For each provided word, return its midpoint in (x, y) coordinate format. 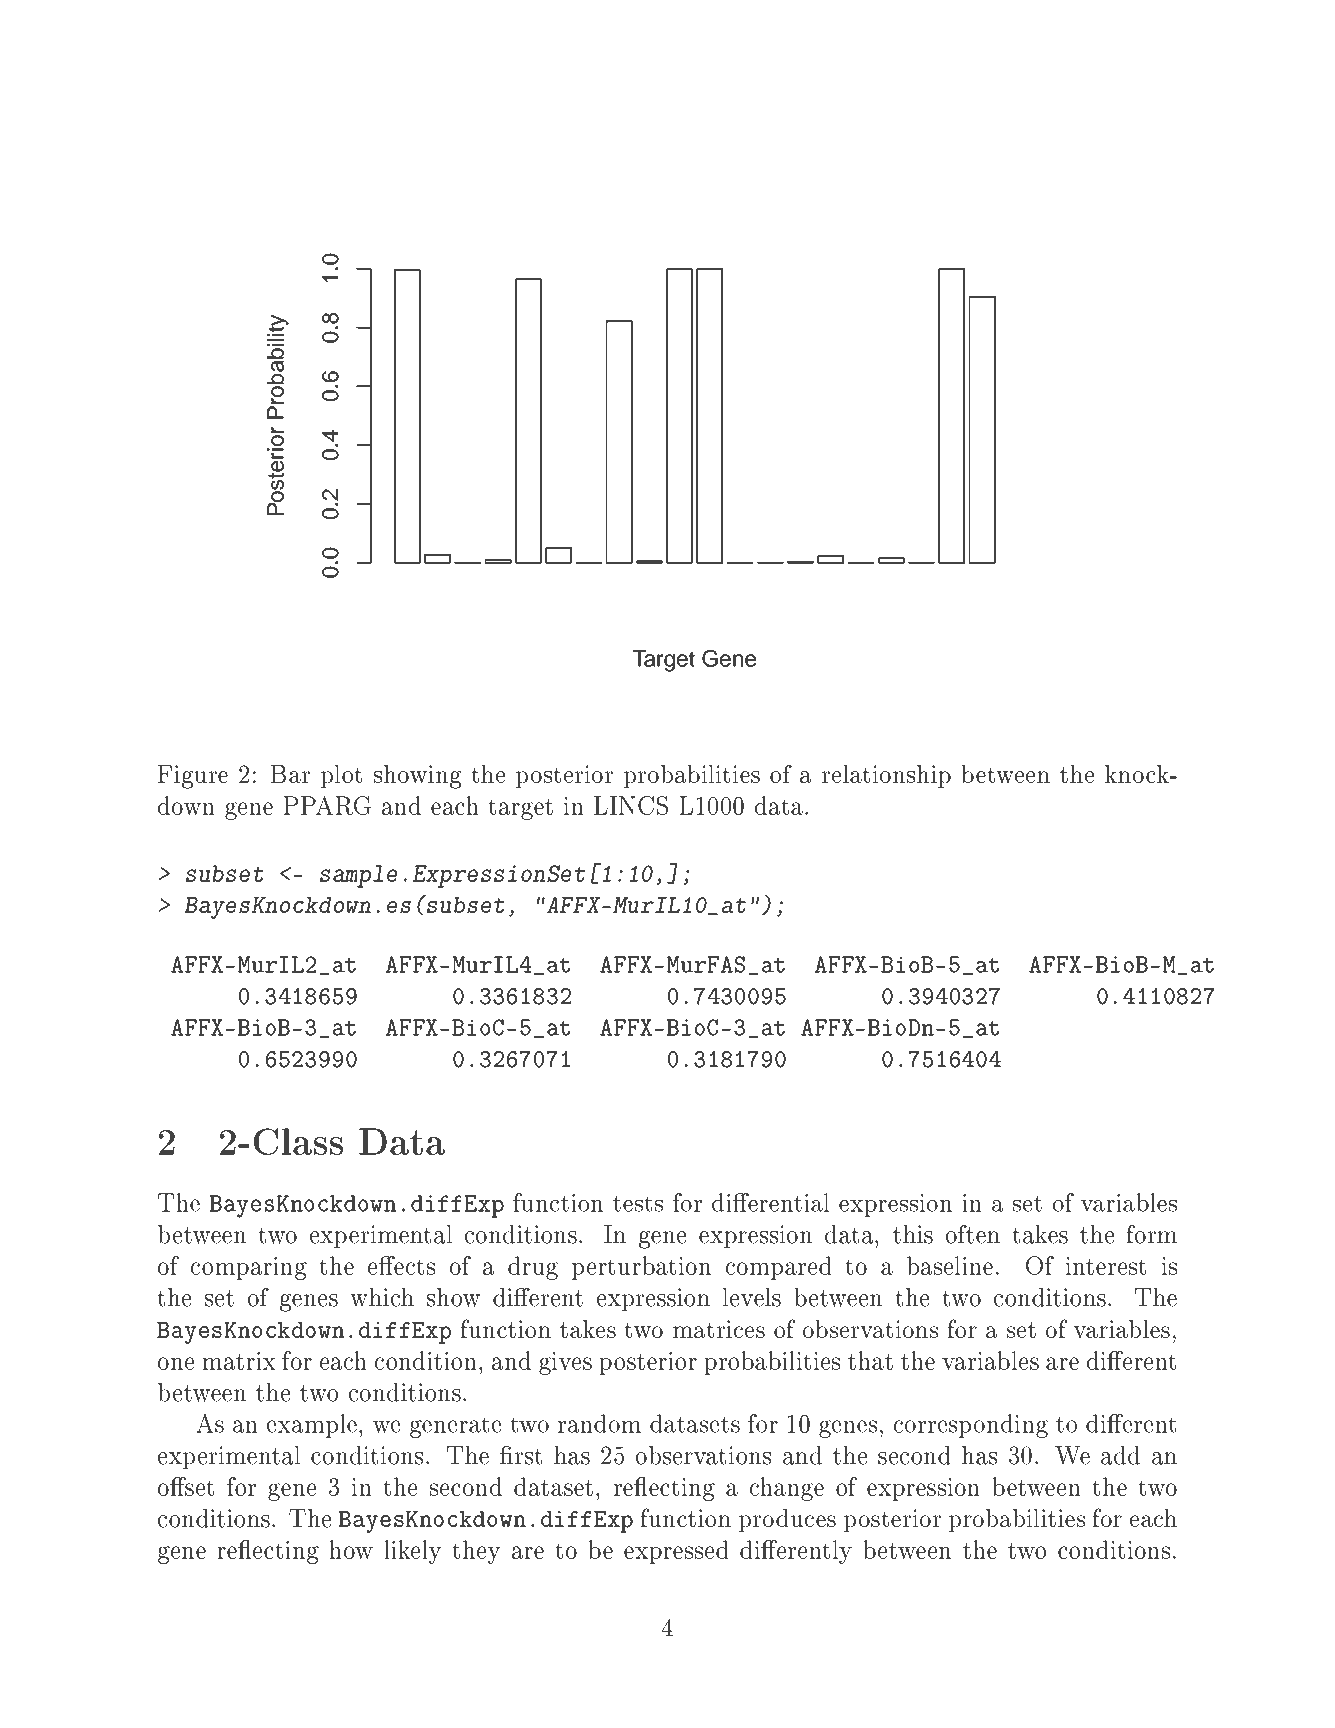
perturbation (641, 1268)
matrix (239, 1361)
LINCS (631, 805)
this (913, 1234)
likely (412, 1552)
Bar (290, 774)
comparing (249, 1268)
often (973, 1234)
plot (341, 776)
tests (638, 1203)
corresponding (971, 1426)
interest (1106, 1266)
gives (565, 1363)
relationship (886, 776)
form (1151, 1234)
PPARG (327, 805)
